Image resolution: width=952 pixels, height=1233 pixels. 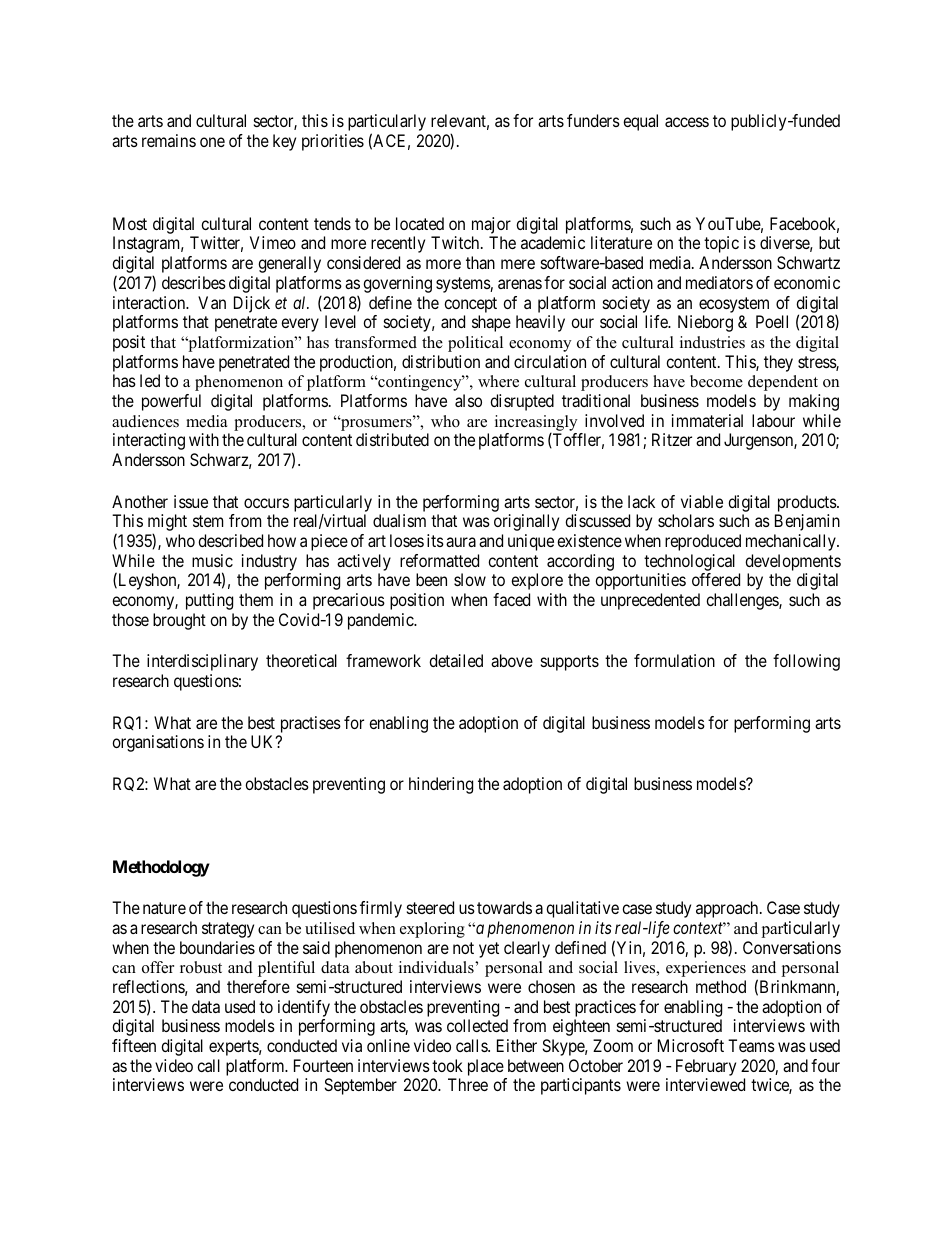 What do you see at coordinates (486, 1067) in the document?
I see `place` at bounding box center [486, 1067].
